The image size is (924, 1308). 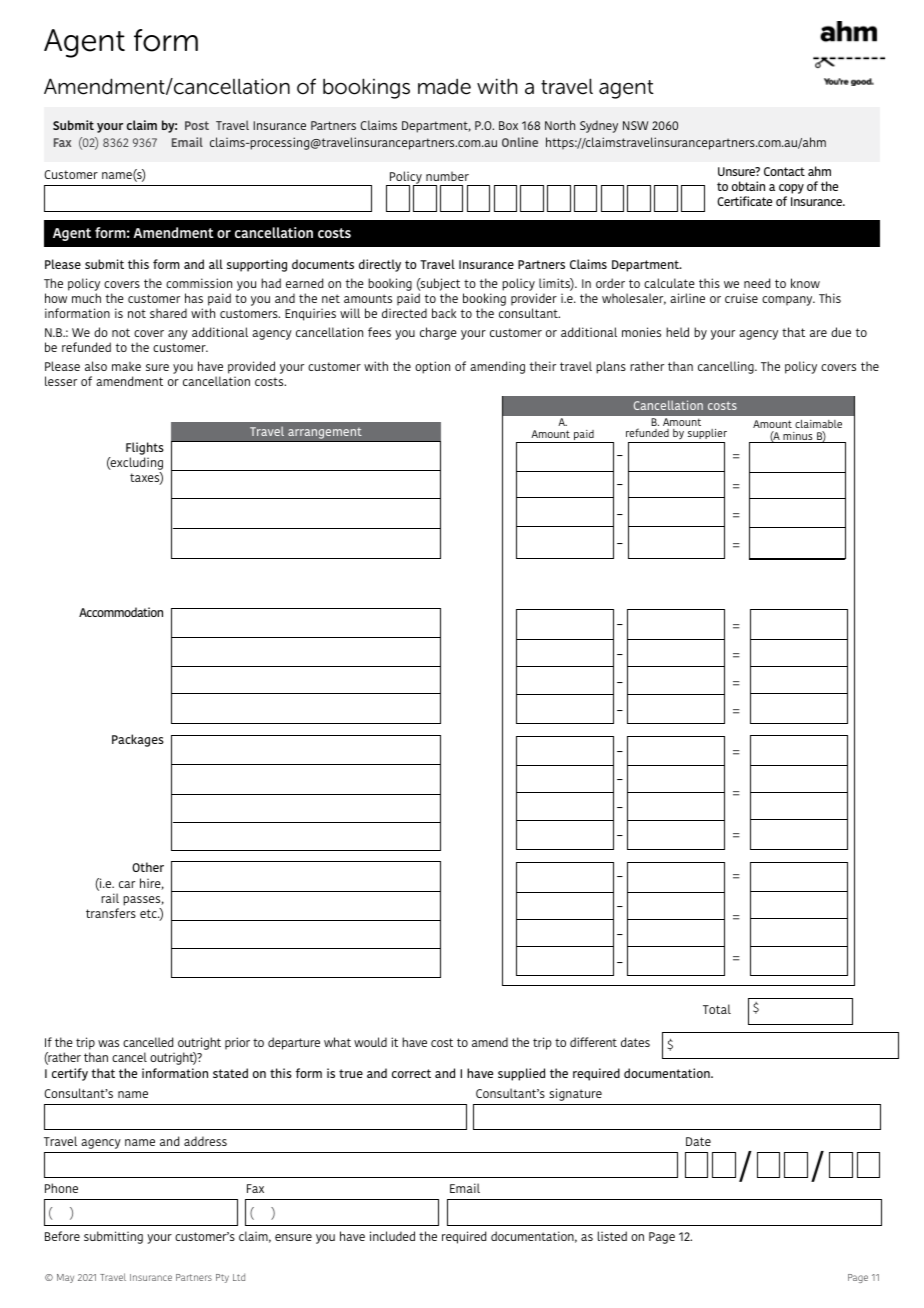 I want to click on listed, so click(x=612, y=1236).
